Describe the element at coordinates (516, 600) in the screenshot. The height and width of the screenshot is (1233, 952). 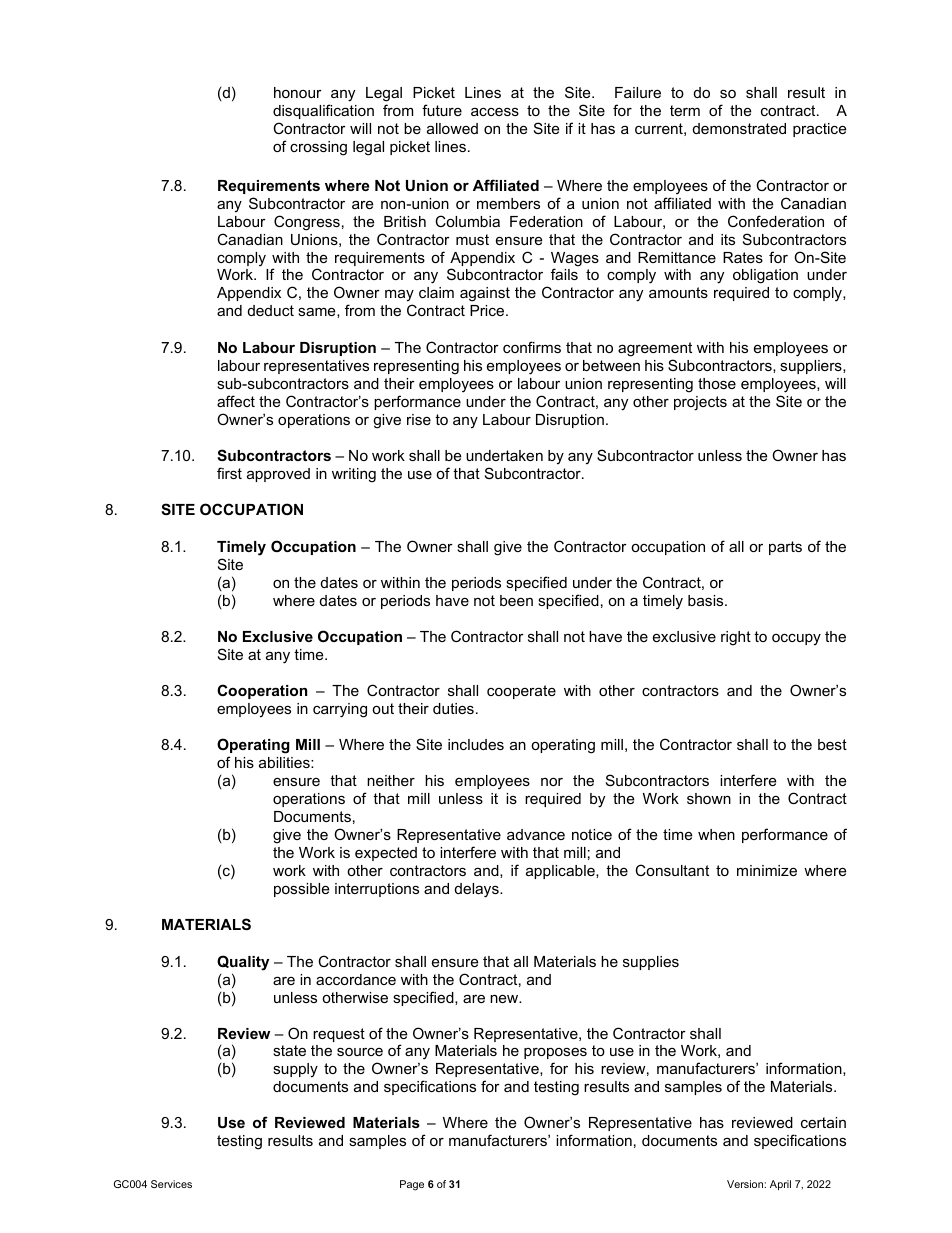
I see `been` at that location.
